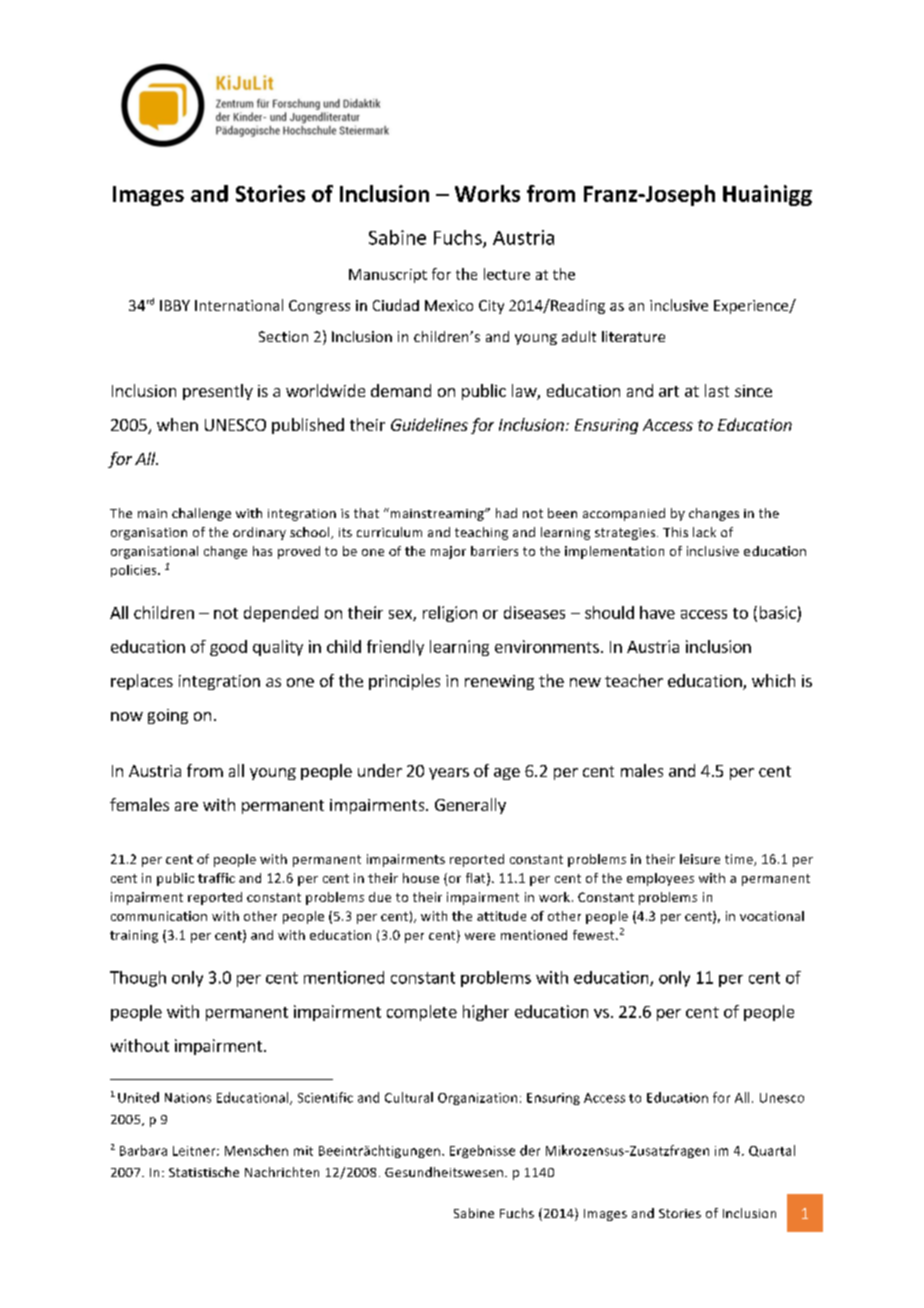 This screenshot has width=924, height=1308. Describe the element at coordinates (634, 680) in the screenshot. I see `teacher` at that location.
